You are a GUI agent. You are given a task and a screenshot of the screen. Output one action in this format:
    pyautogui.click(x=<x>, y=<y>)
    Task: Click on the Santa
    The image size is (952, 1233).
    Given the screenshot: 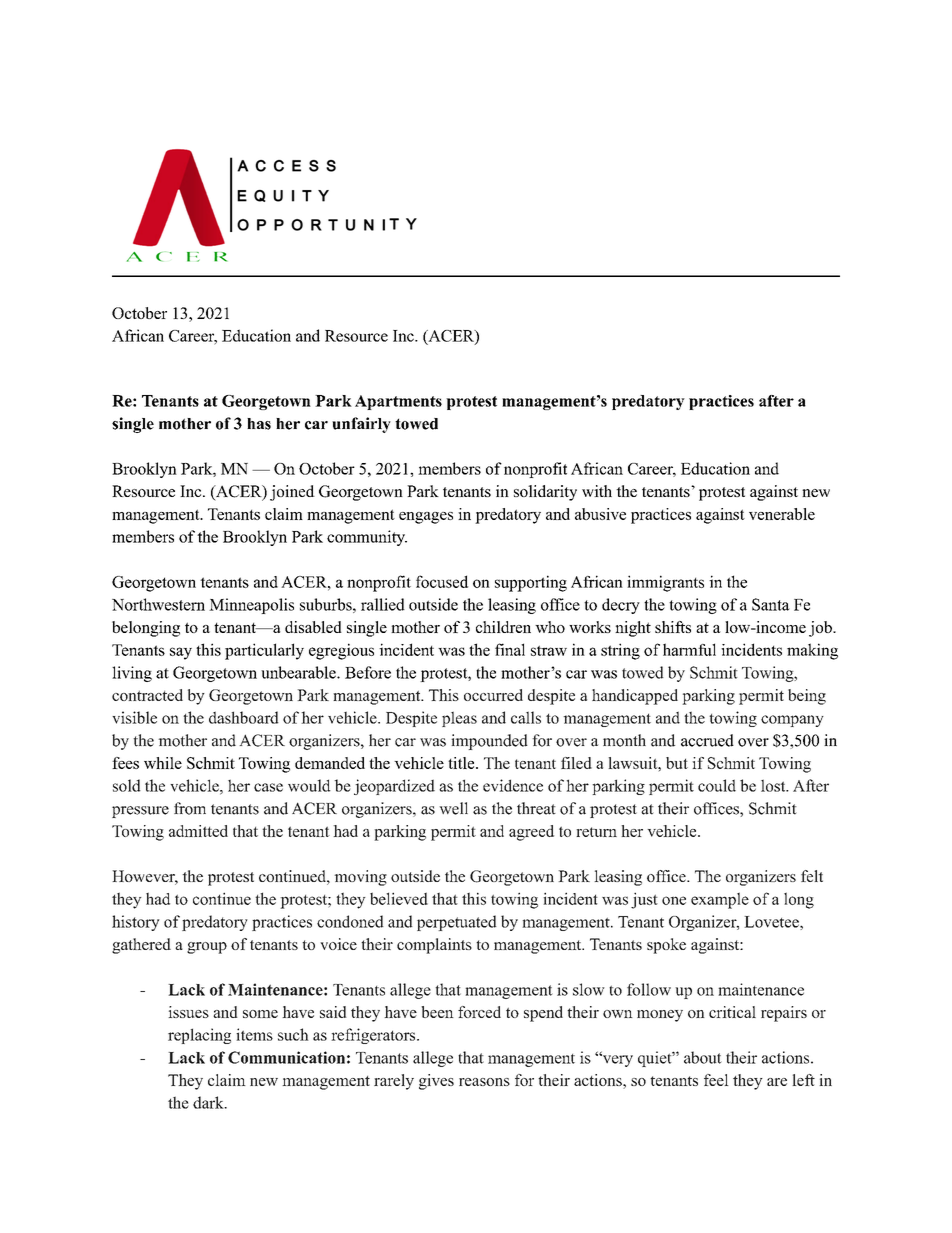 What is the action you would take?
    pyautogui.click(x=771, y=604)
